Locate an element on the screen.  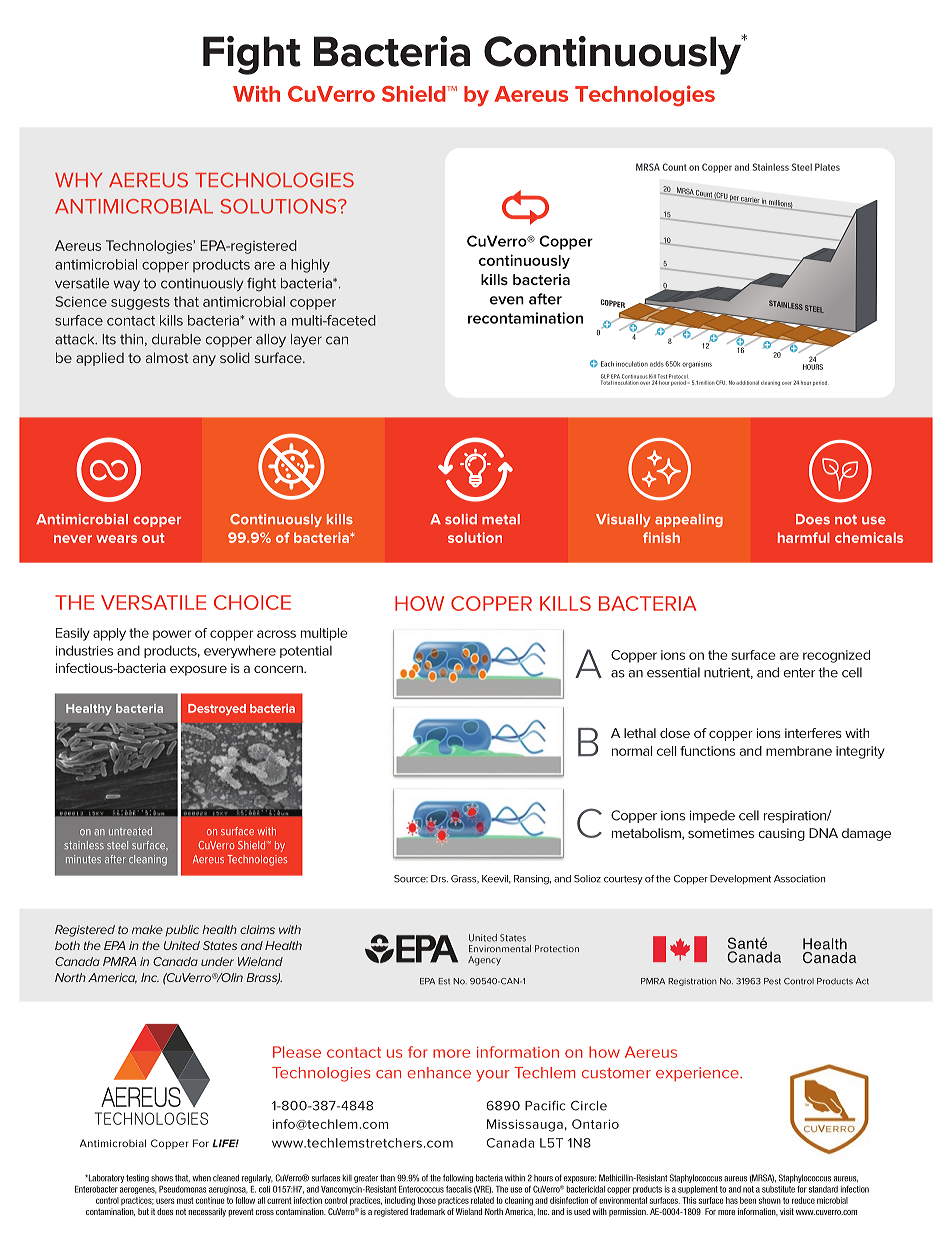
carrier is located at coordinates (751, 201).
